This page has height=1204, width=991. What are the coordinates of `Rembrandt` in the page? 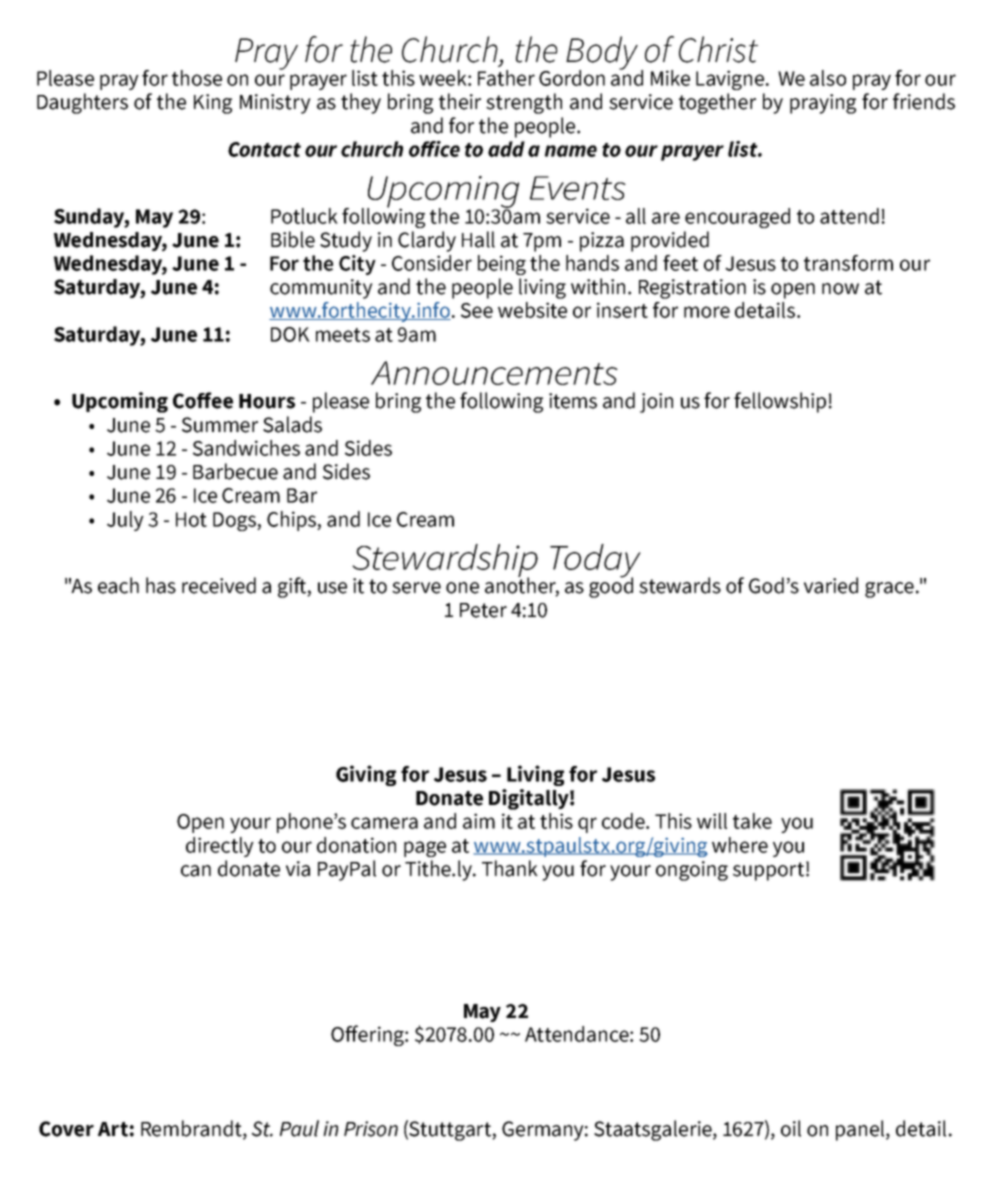 It's located at (192, 1129).
